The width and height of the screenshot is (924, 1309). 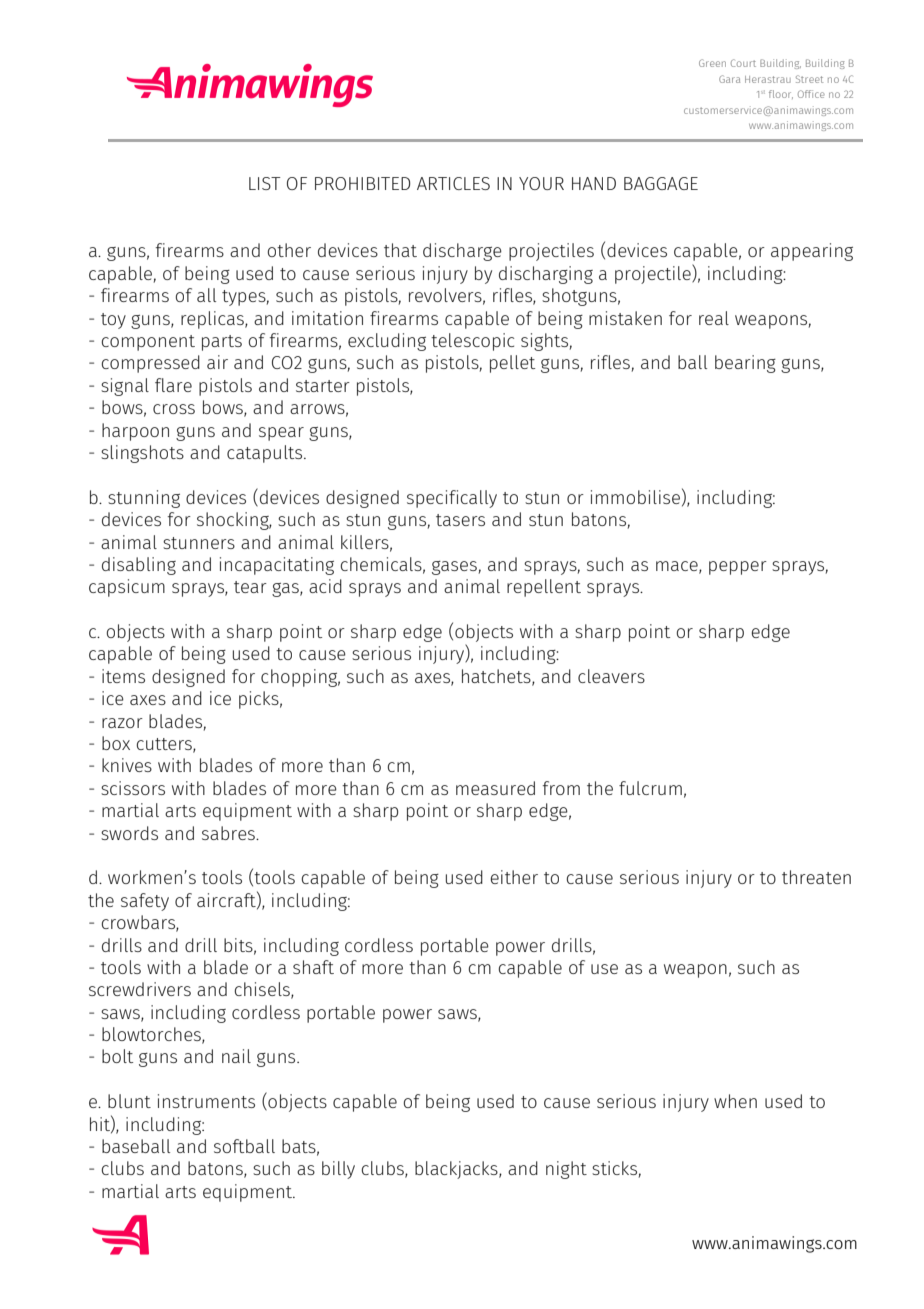 What do you see at coordinates (566, 1170) in the screenshot?
I see `night` at bounding box center [566, 1170].
